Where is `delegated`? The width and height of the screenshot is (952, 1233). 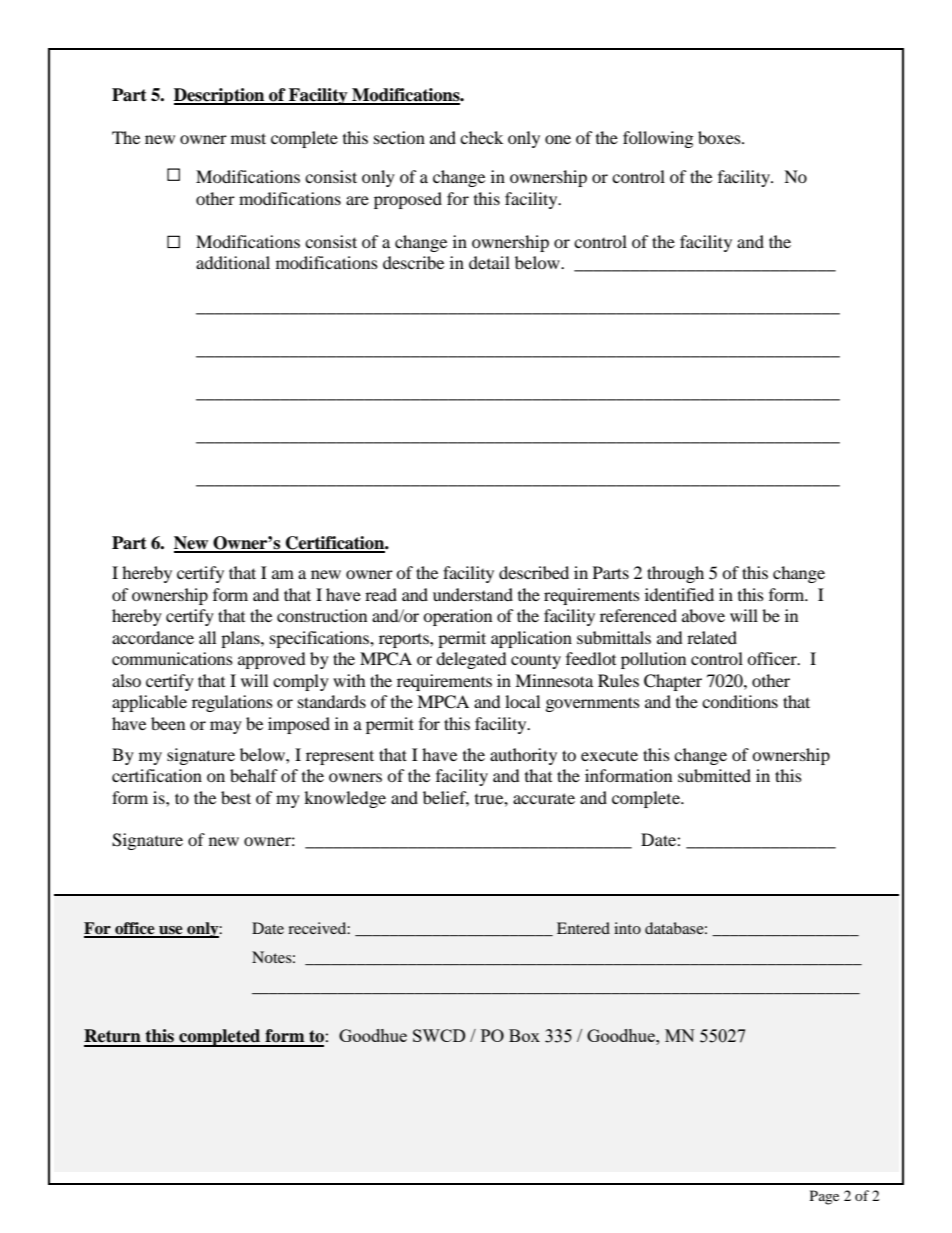
delegated is located at coordinates (471, 660).
